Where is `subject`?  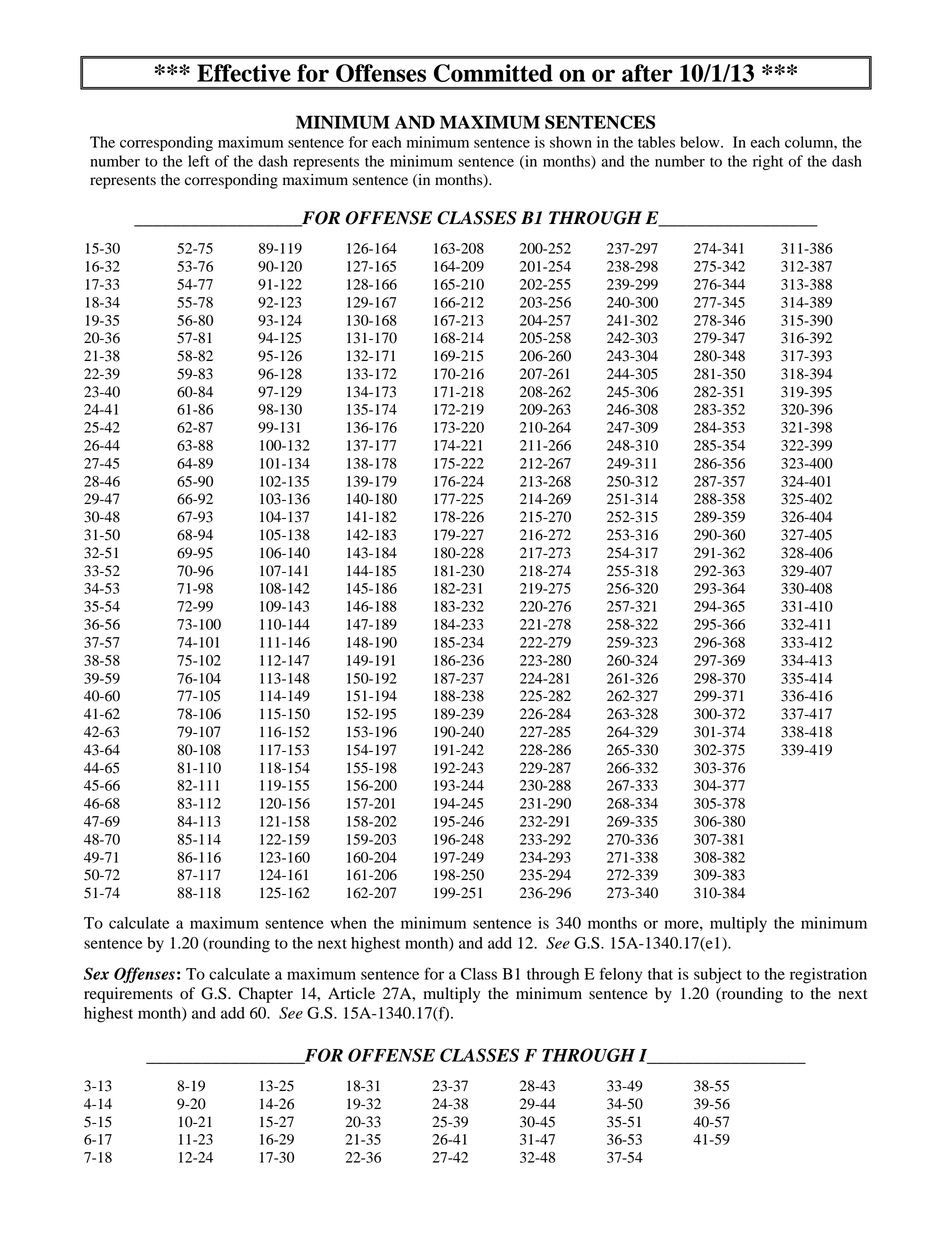
subject is located at coordinates (718, 976).
